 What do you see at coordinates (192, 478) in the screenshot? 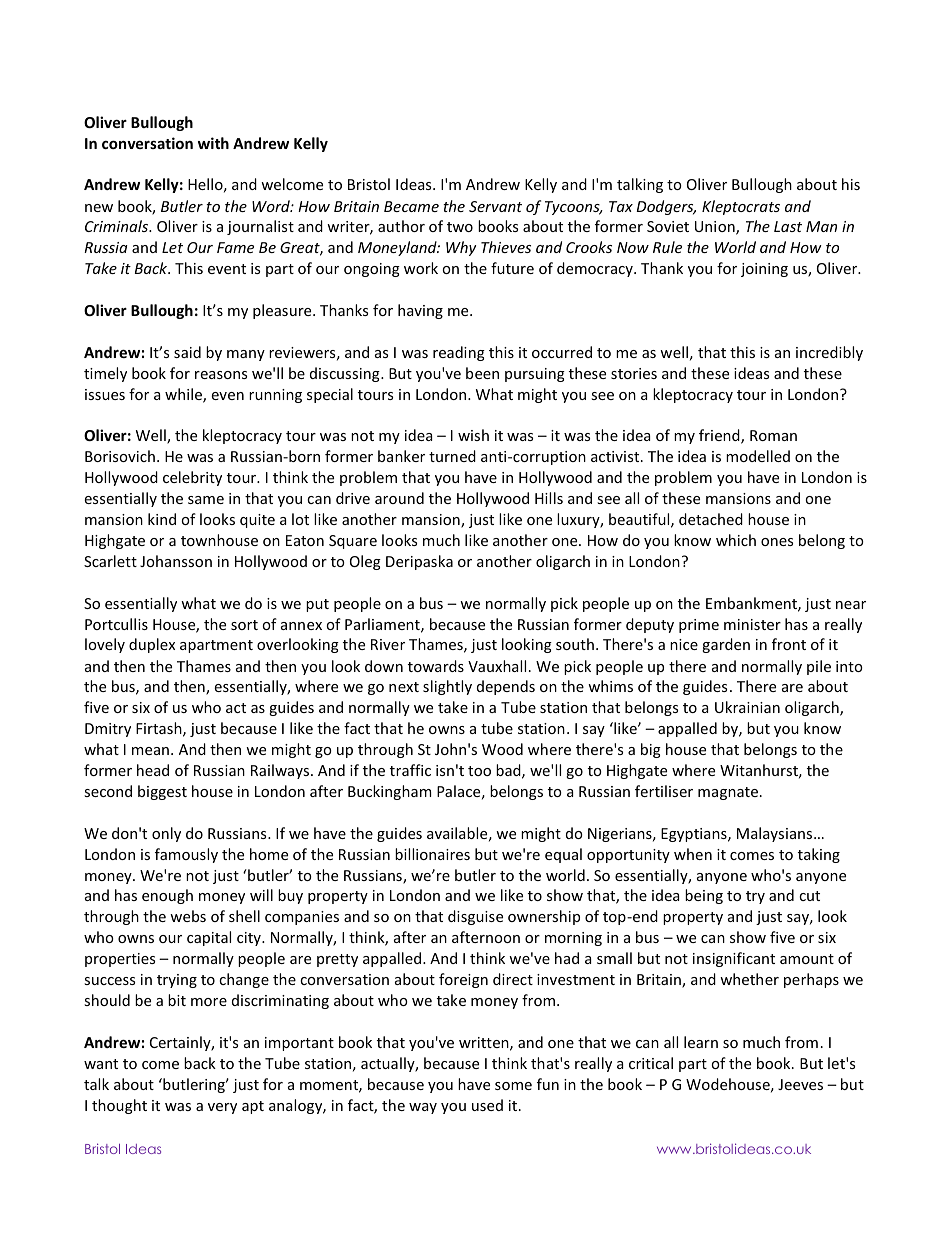
I see `celebrity` at bounding box center [192, 478].
